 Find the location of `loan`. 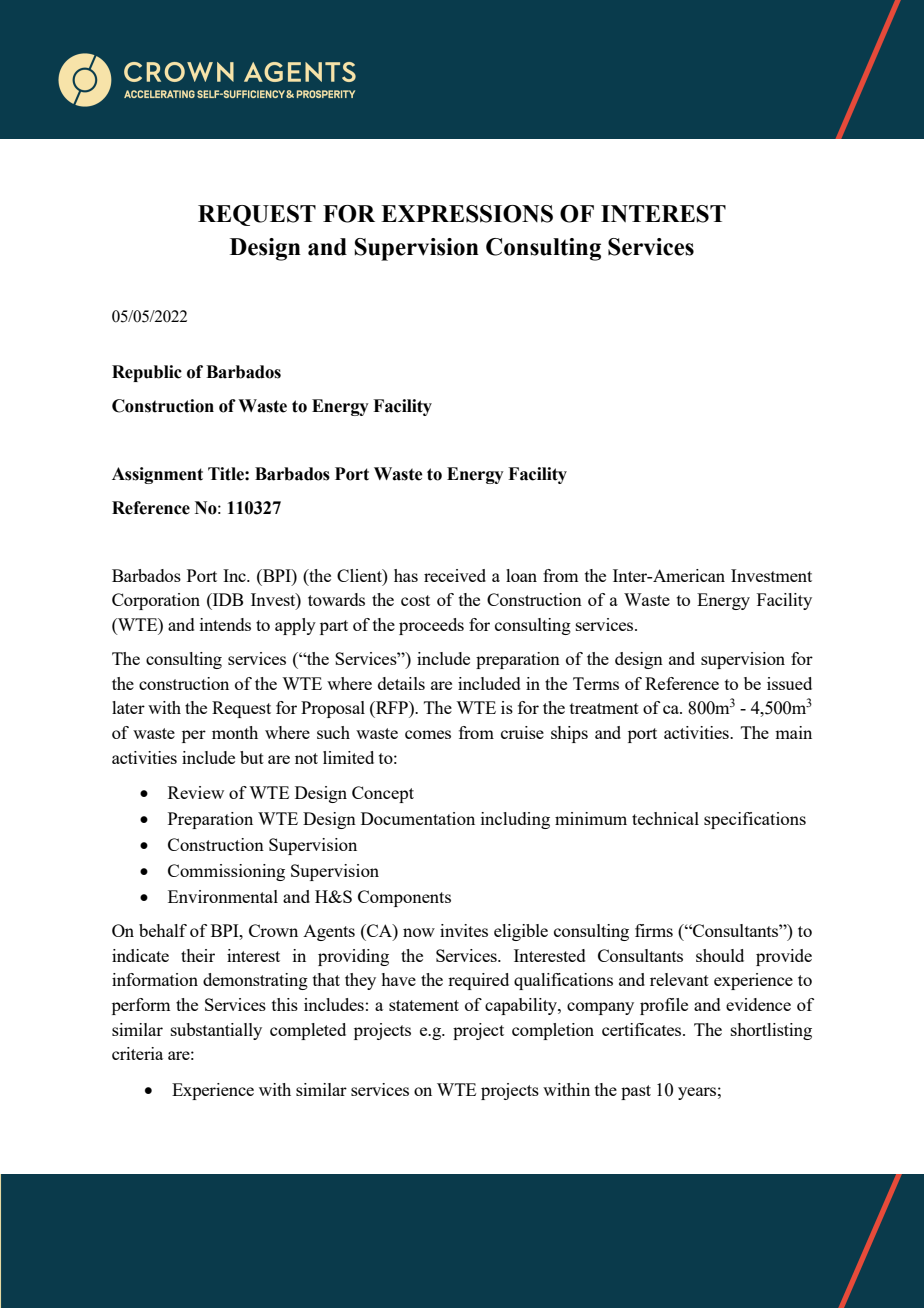

loan is located at coordinates (521, 575).
